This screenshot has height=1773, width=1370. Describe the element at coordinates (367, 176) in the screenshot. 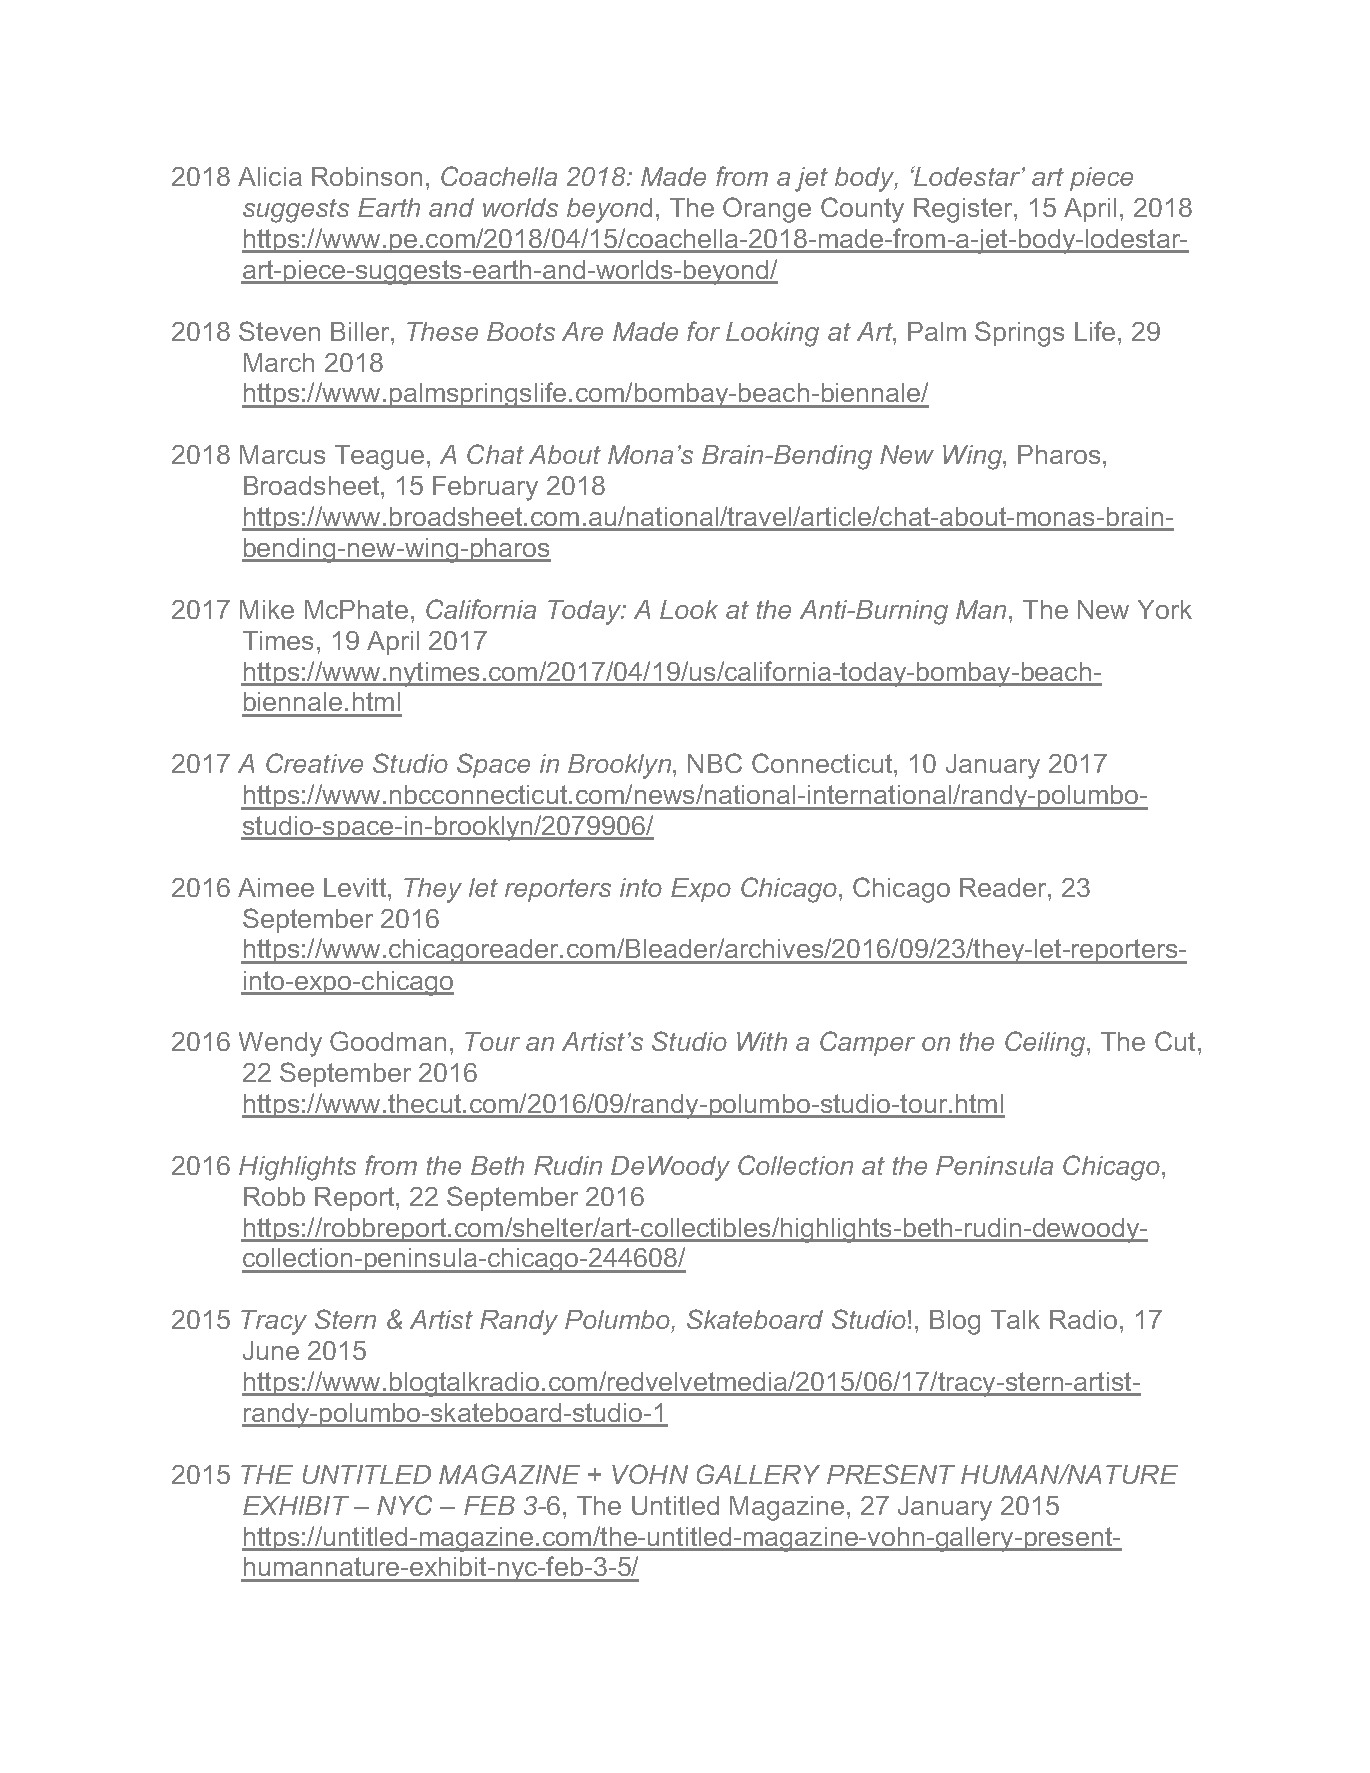

I see `Robinson` at that location.
